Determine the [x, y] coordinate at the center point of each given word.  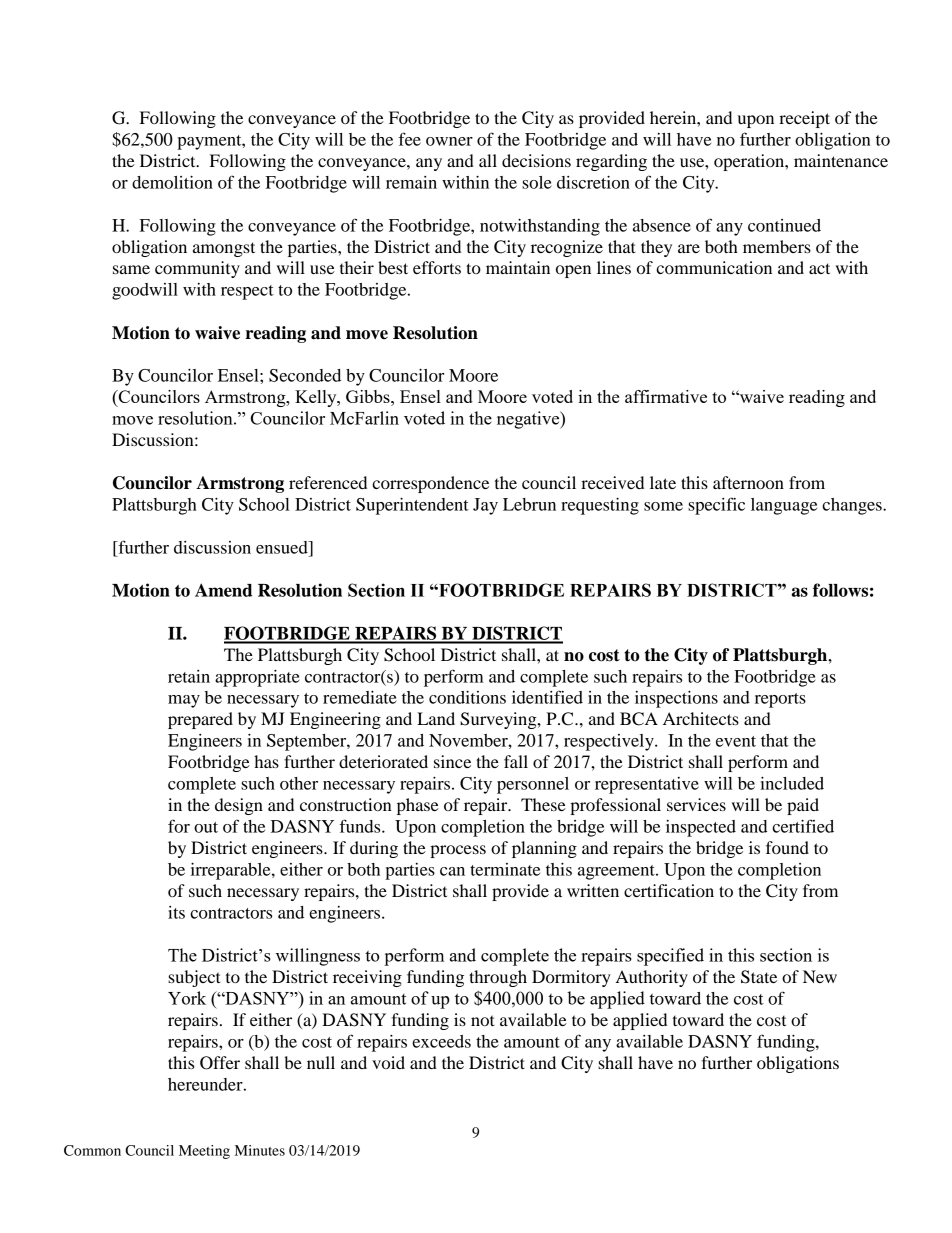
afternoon [748, 482]
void [388, 1062]
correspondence [430, 484]
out [206, 827]
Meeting [204, 1152]
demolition [172, 182]
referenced [328, 482]
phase [418, 806]
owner [449, 141]
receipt [804, 119]
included [792, 783]
